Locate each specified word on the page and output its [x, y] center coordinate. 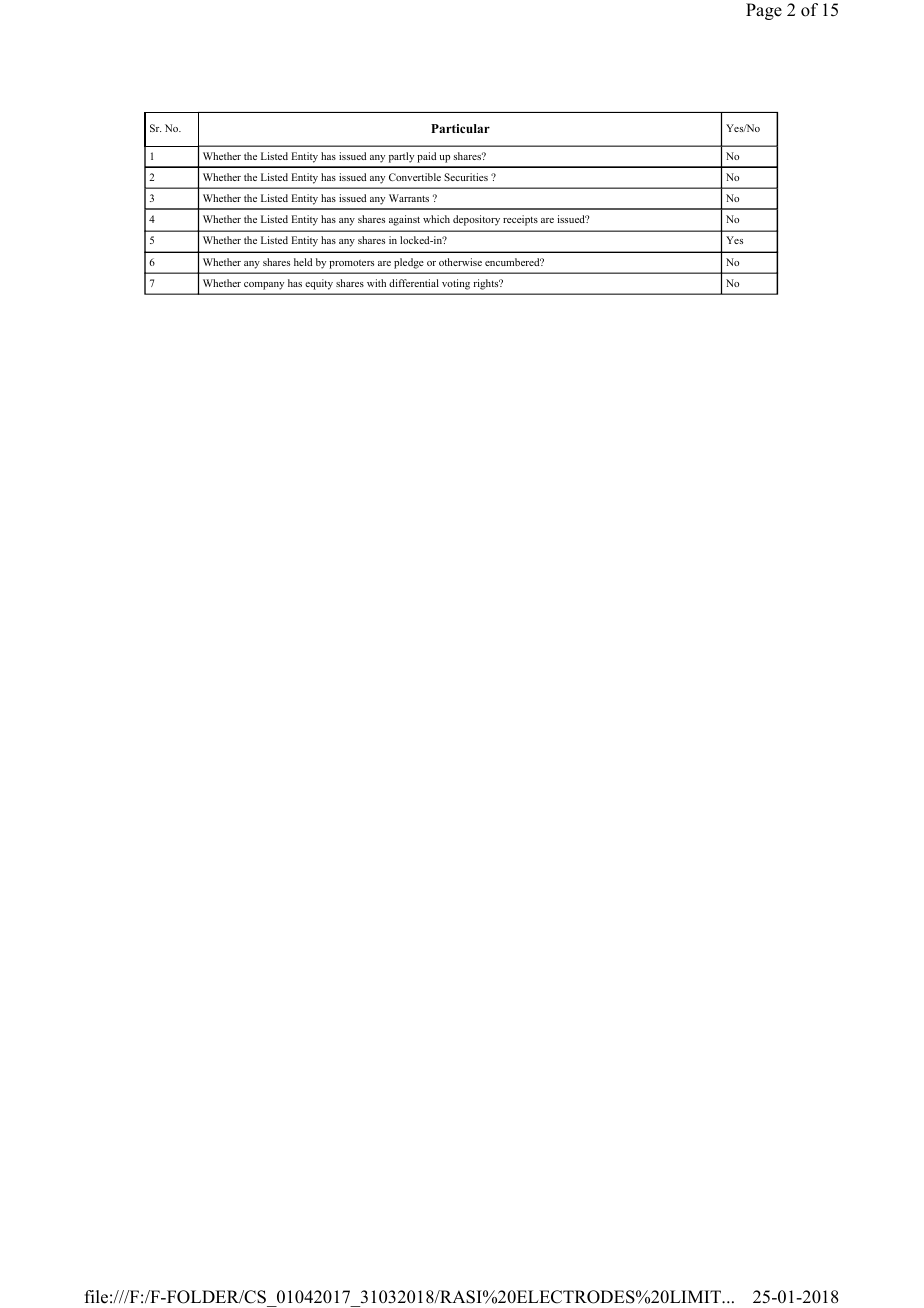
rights [487, 284]
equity [319, 284]
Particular [460, 128]
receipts [520, 220]
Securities [466, 177]
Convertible [415, 177]
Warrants [409, 198]
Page [764, 11]
